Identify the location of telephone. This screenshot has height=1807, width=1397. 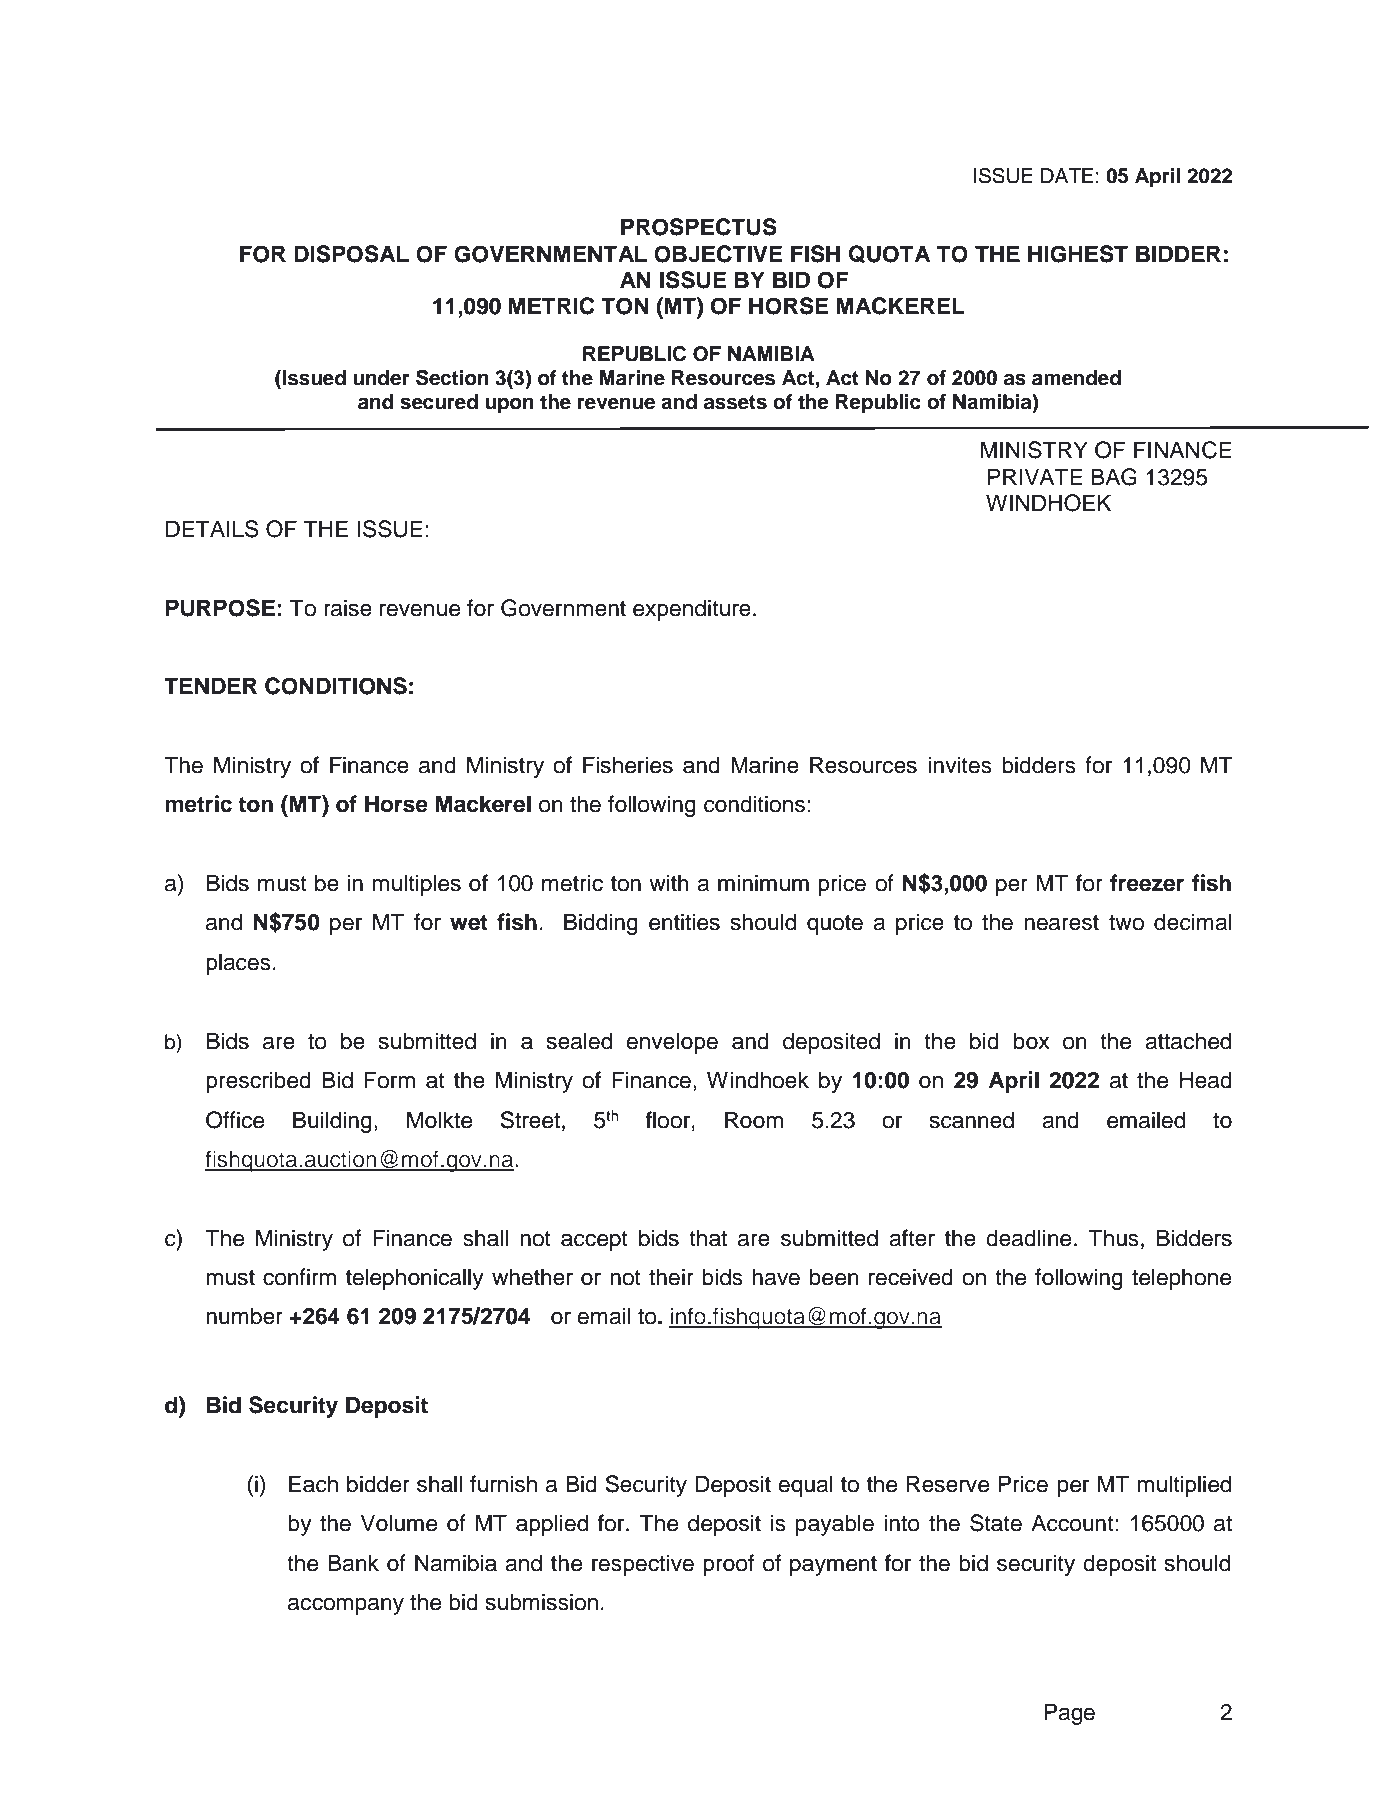
(1181, 1279).
